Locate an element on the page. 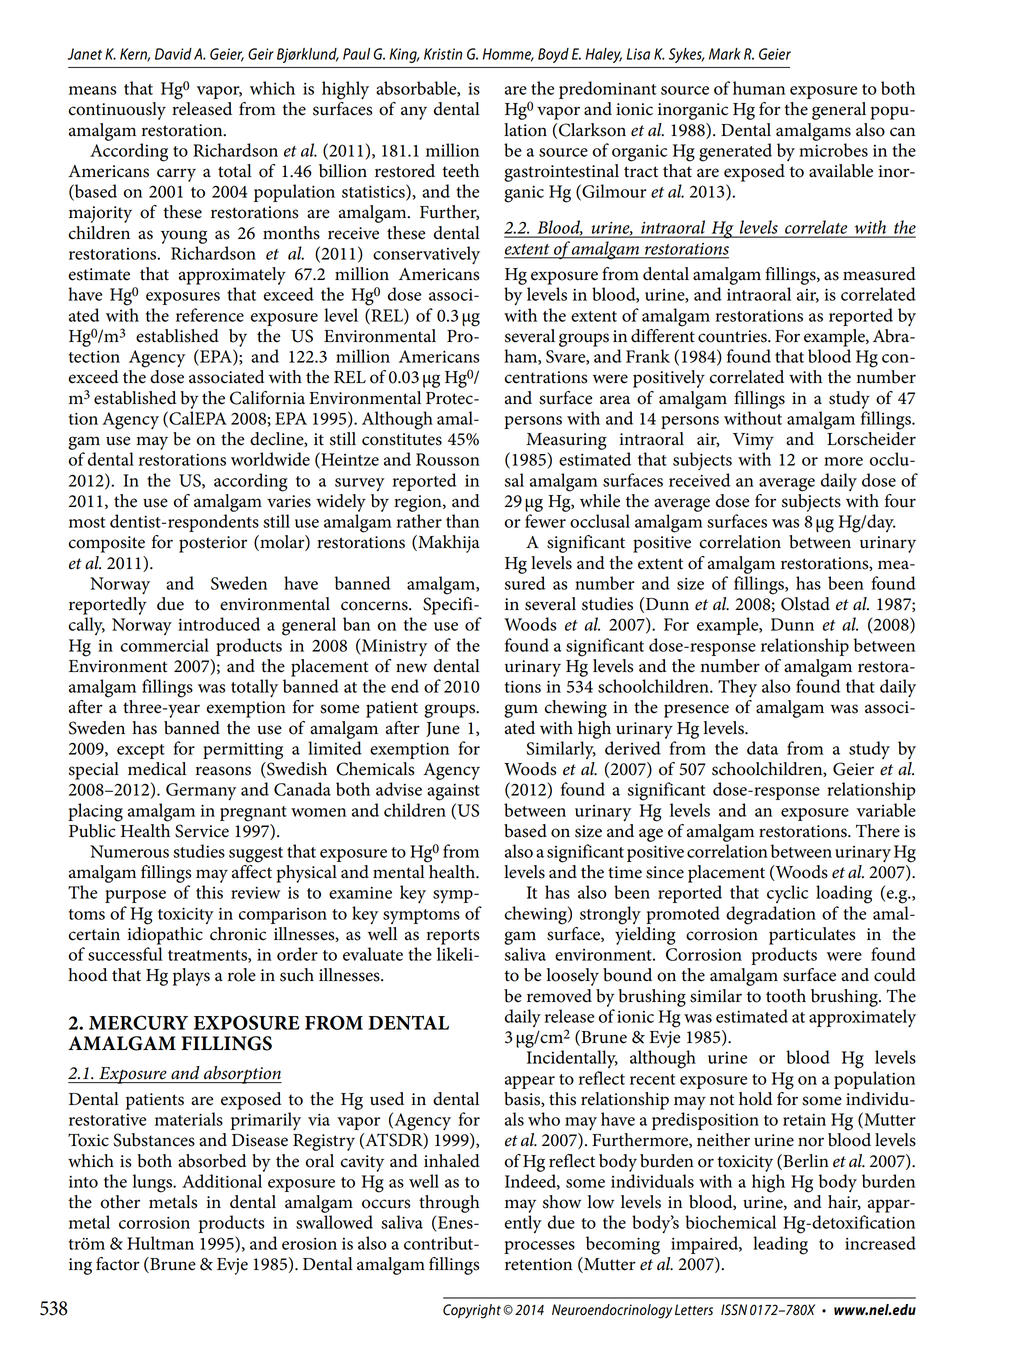  They is located at coordinates (737, 688).
